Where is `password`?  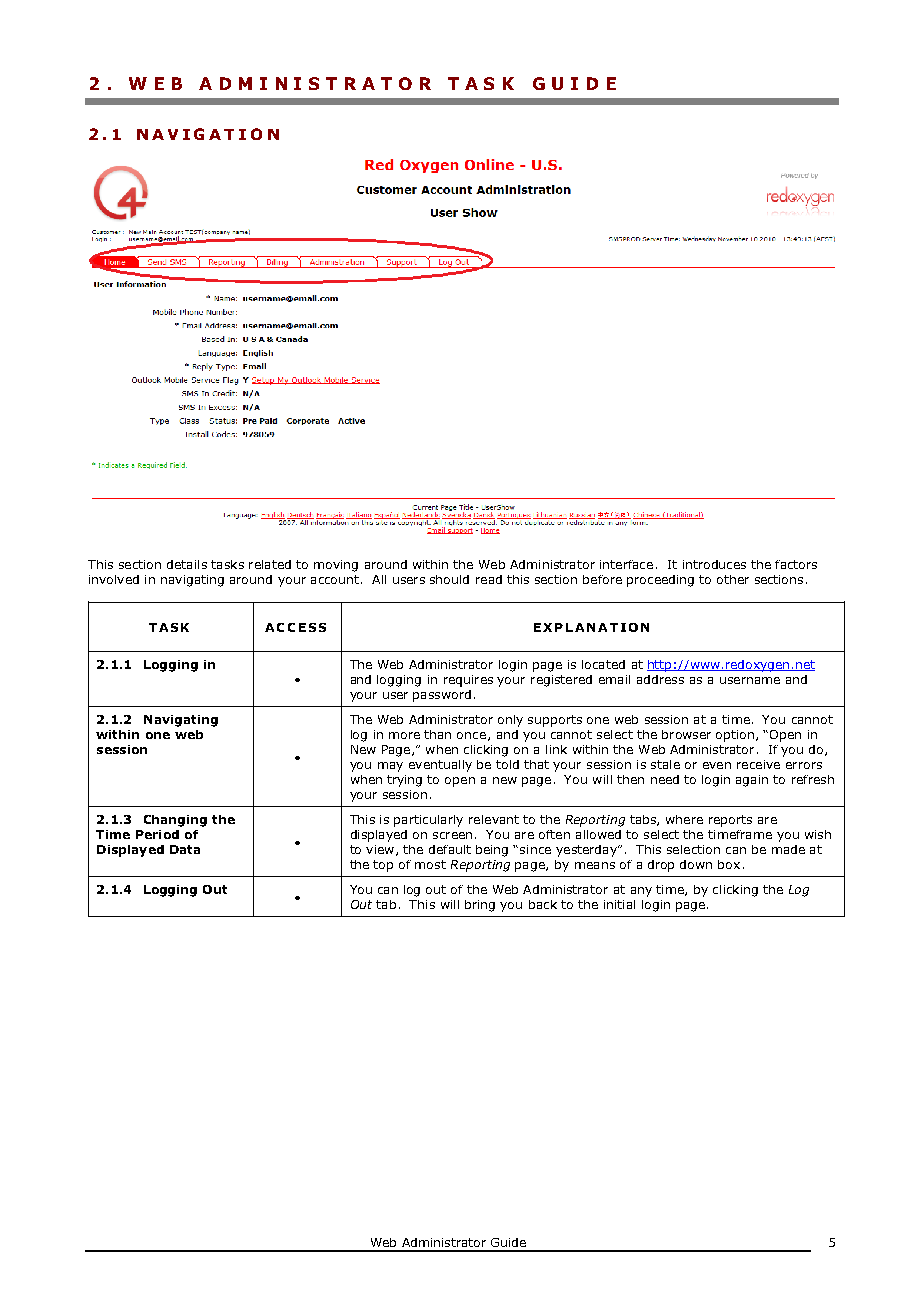
password is located at coordinates (442, 696).
